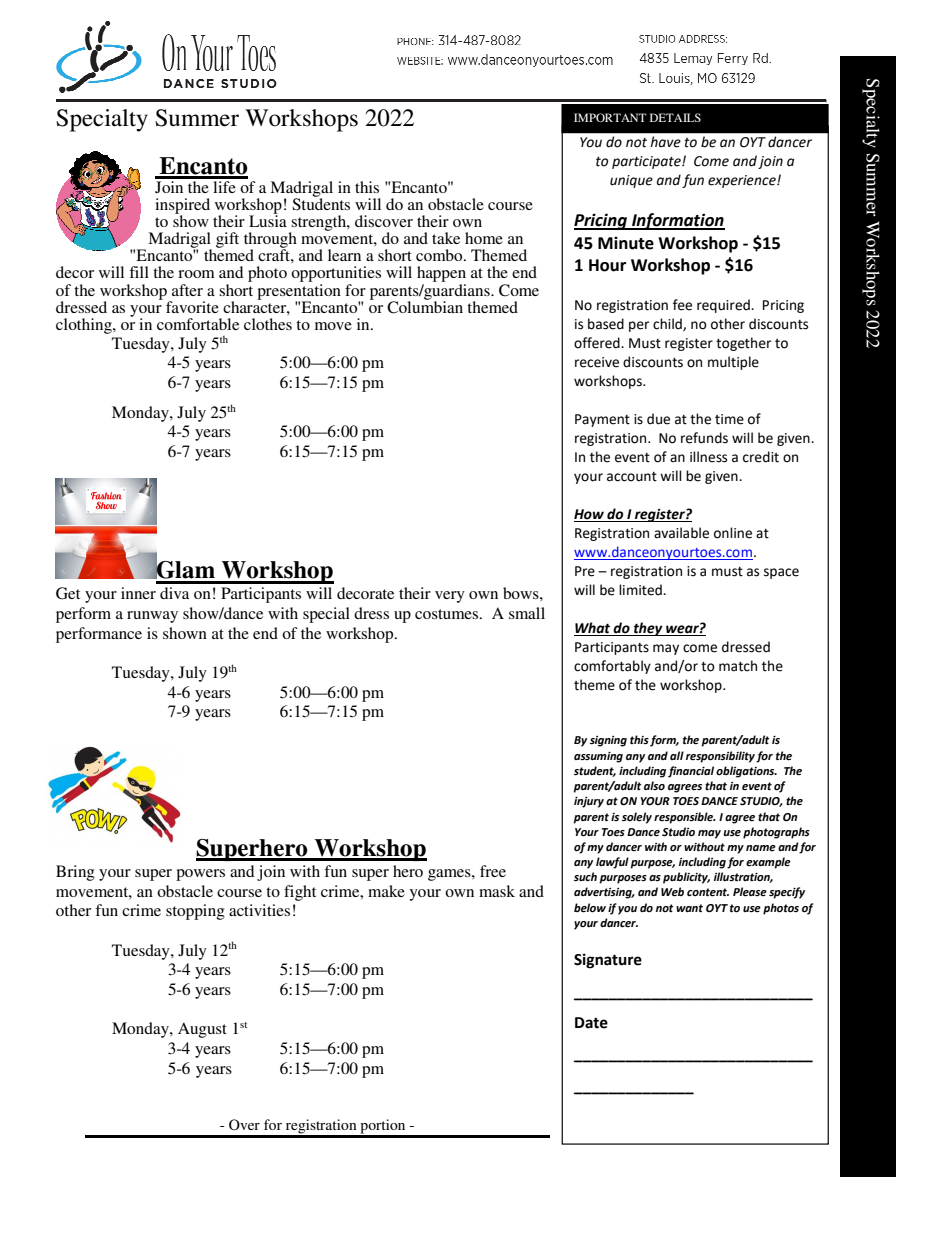  I want to click on powers, so click(200, 875).
